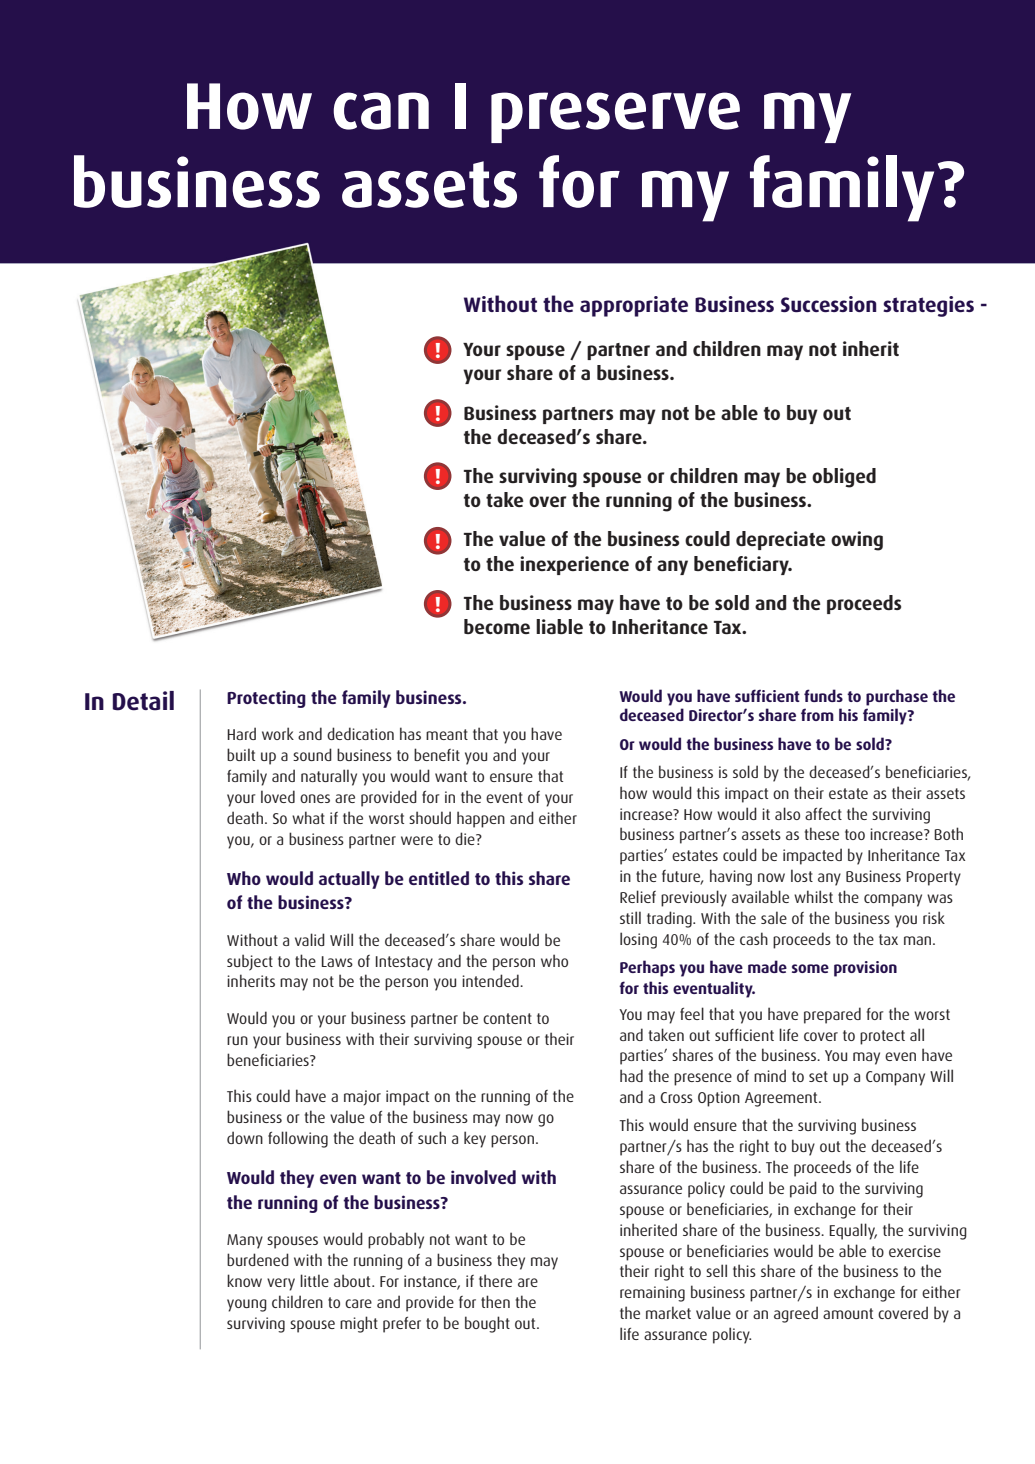  Describe the element at coordinates (241, 733) in the image. I see `Hard` at that location.
